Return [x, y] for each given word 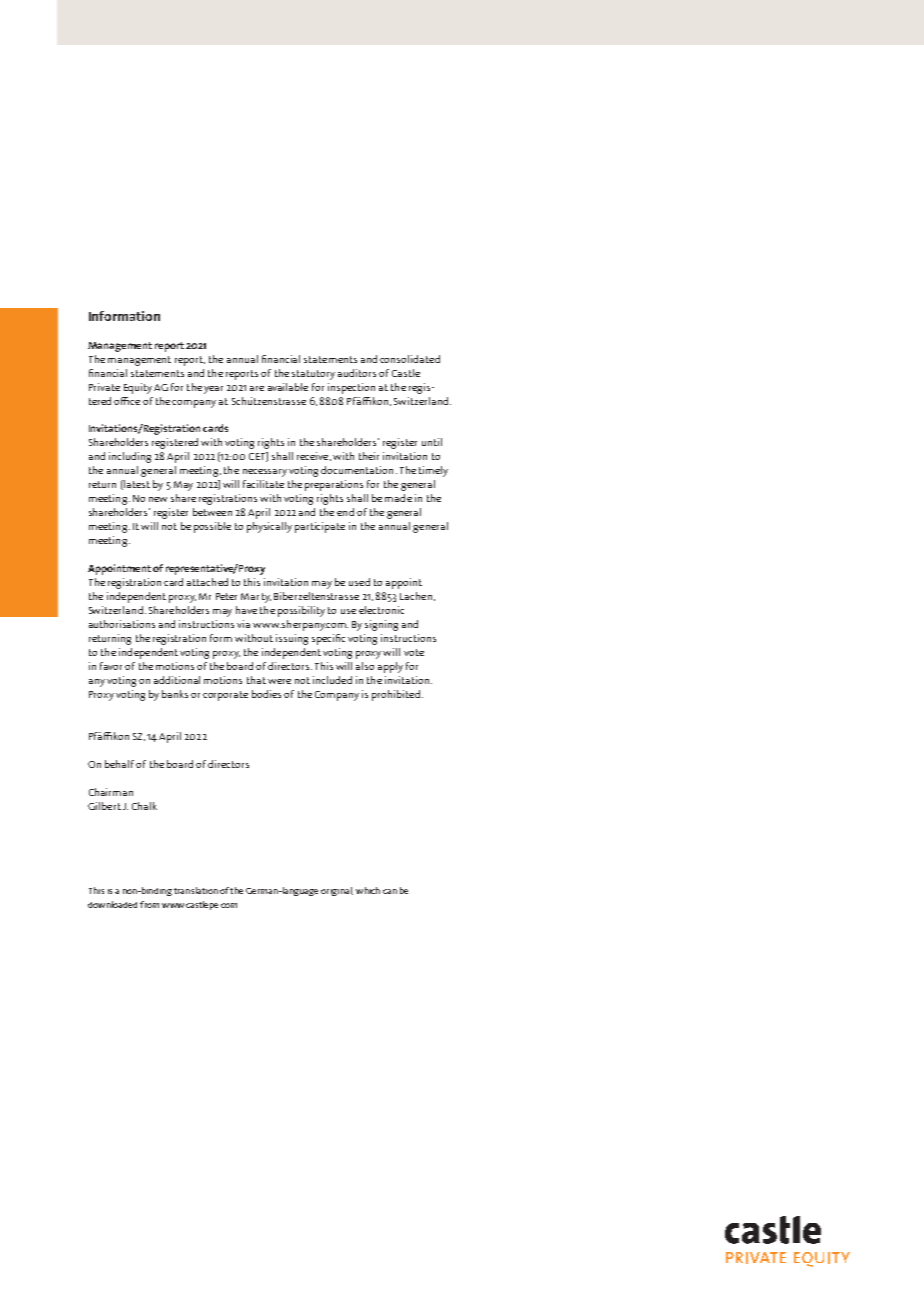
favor [111, 666]
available [288, 387]
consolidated [410, 359]
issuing [292, 639]
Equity [138, 388]
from [149, 904]
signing [381, 625]
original [337, 891]
